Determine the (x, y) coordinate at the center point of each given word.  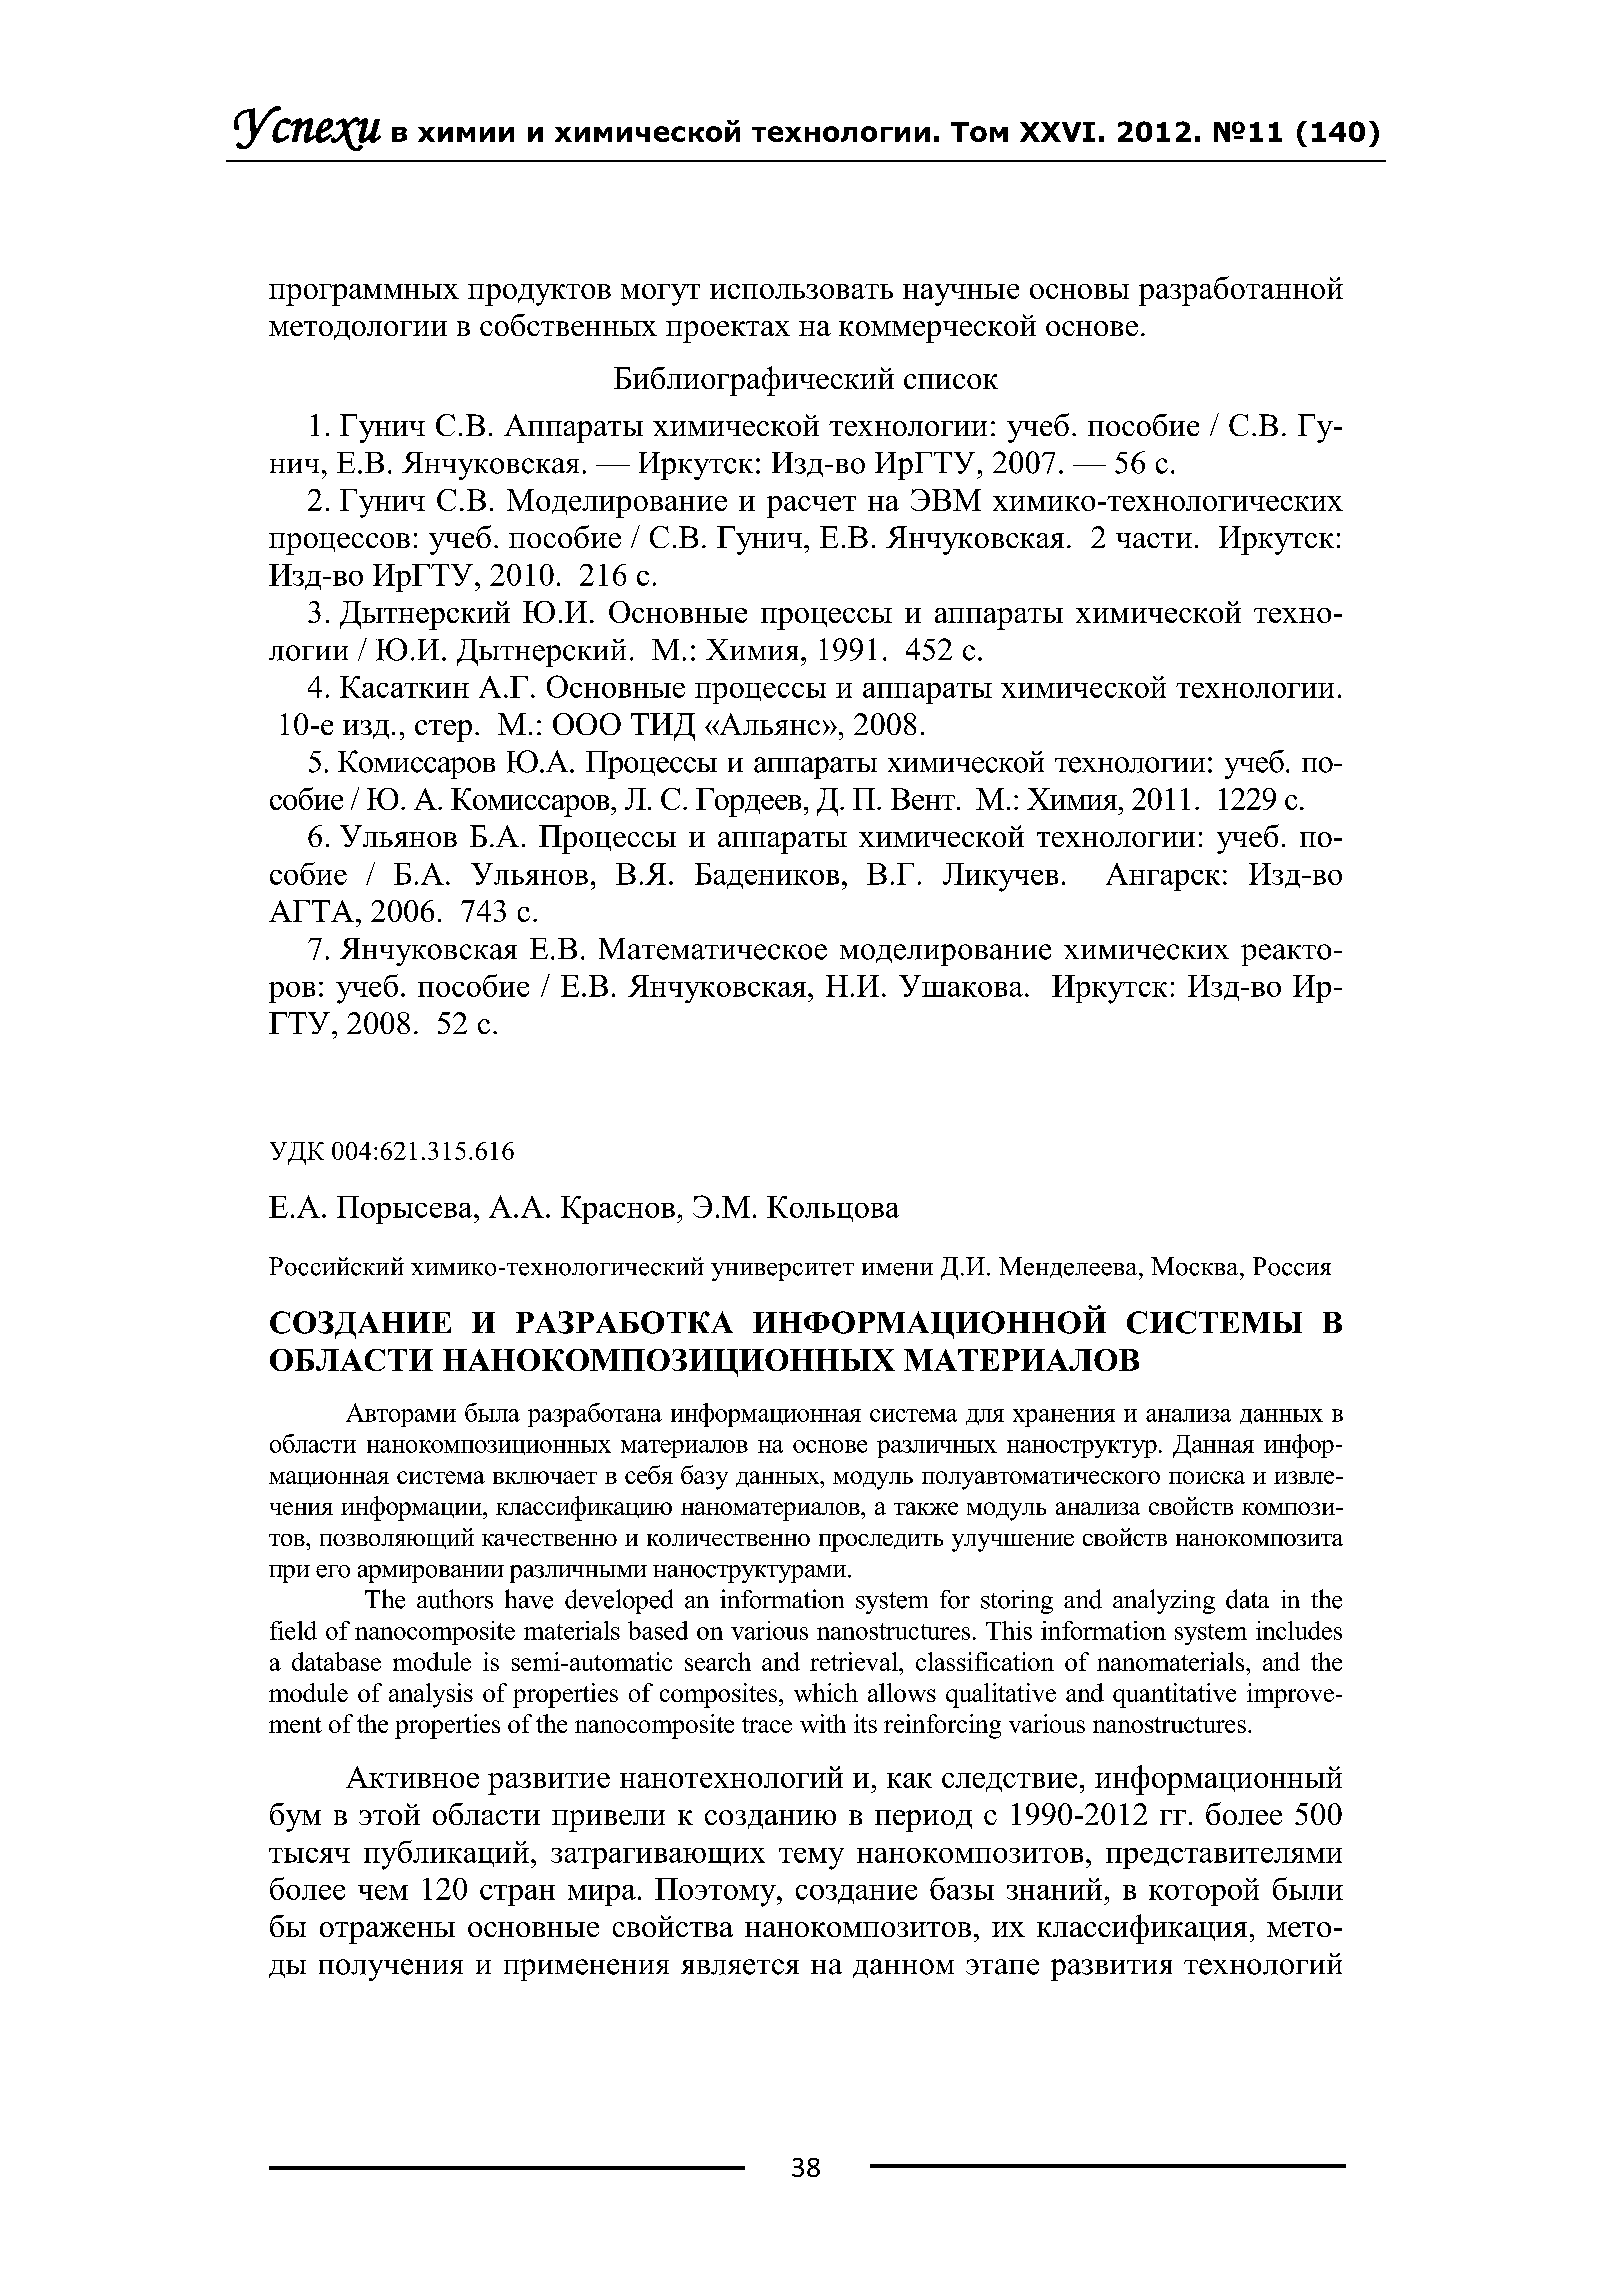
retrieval (855, 1661)
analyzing (1164, 1601)
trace (767, 1725)
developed (619, 1601)
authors (455, 1599)
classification (985, 1661)
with (823, 1723)
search (718, 1661)
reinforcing (942, 1726)
